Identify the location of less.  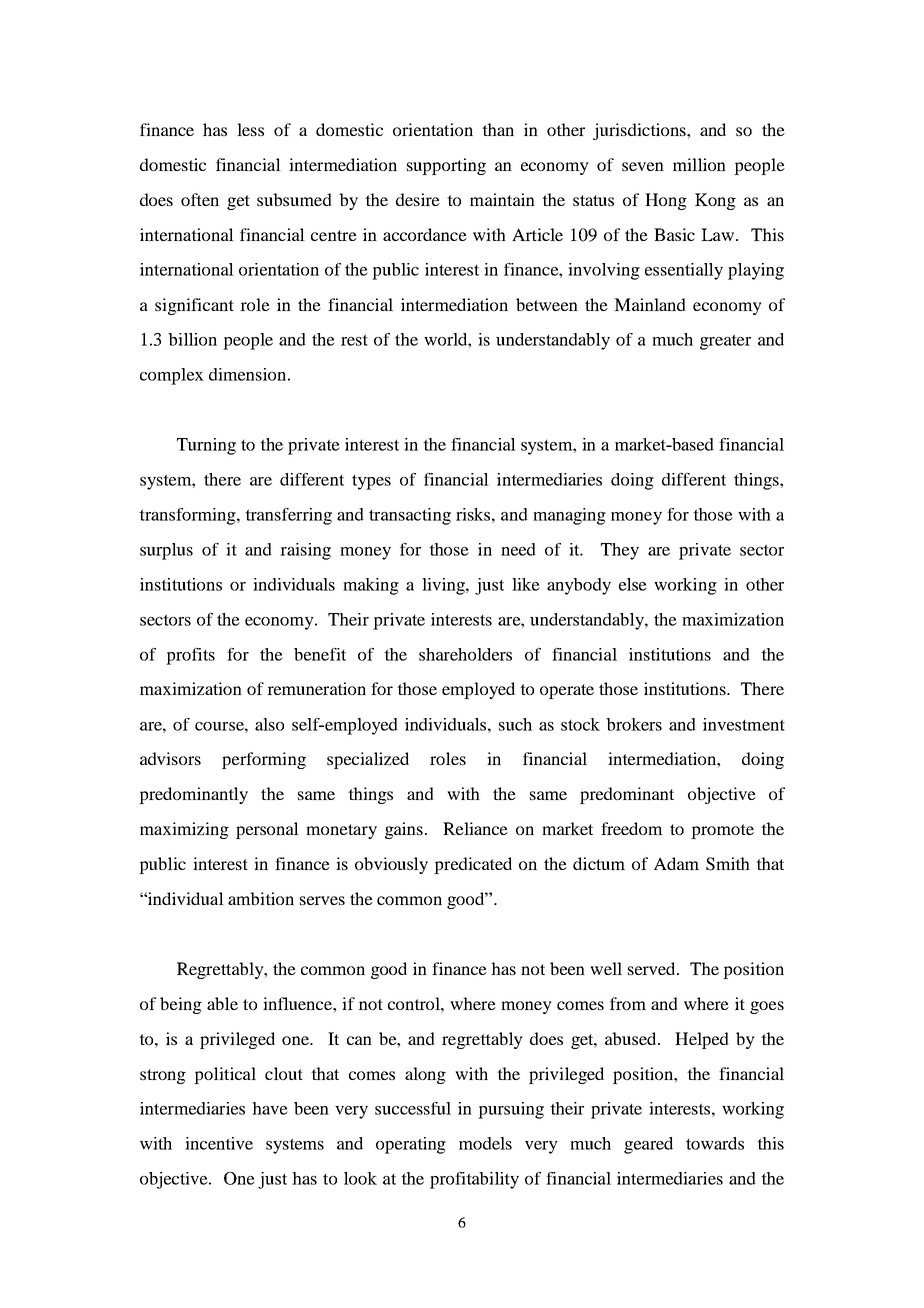
(250, 129).
